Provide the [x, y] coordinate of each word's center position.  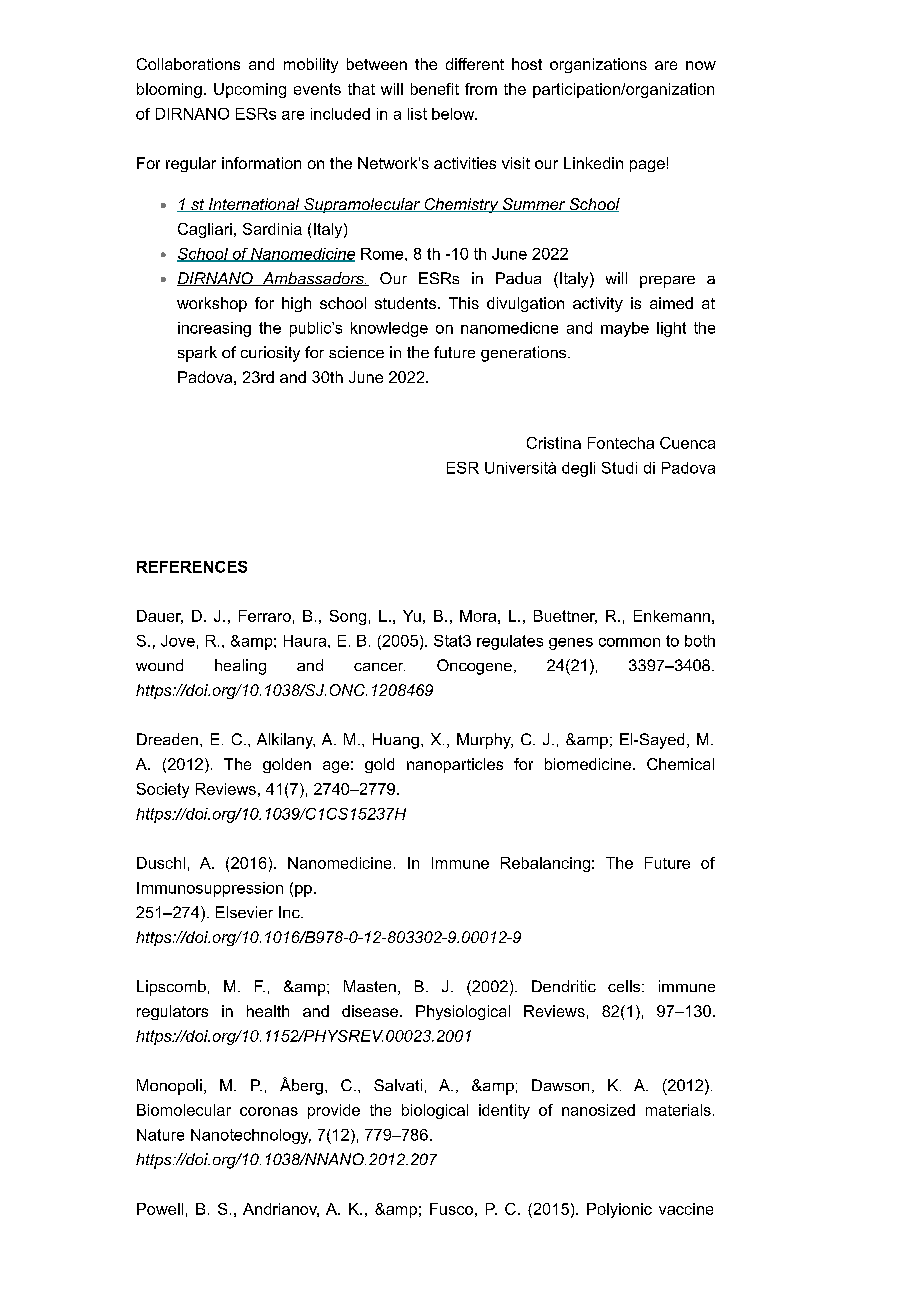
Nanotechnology [251, 1136]
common [629, 642]
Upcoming [250, 90]
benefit [435, 89]
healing [240, 667]
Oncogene [474, 667]
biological [435, 1111]
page [647, 166]
